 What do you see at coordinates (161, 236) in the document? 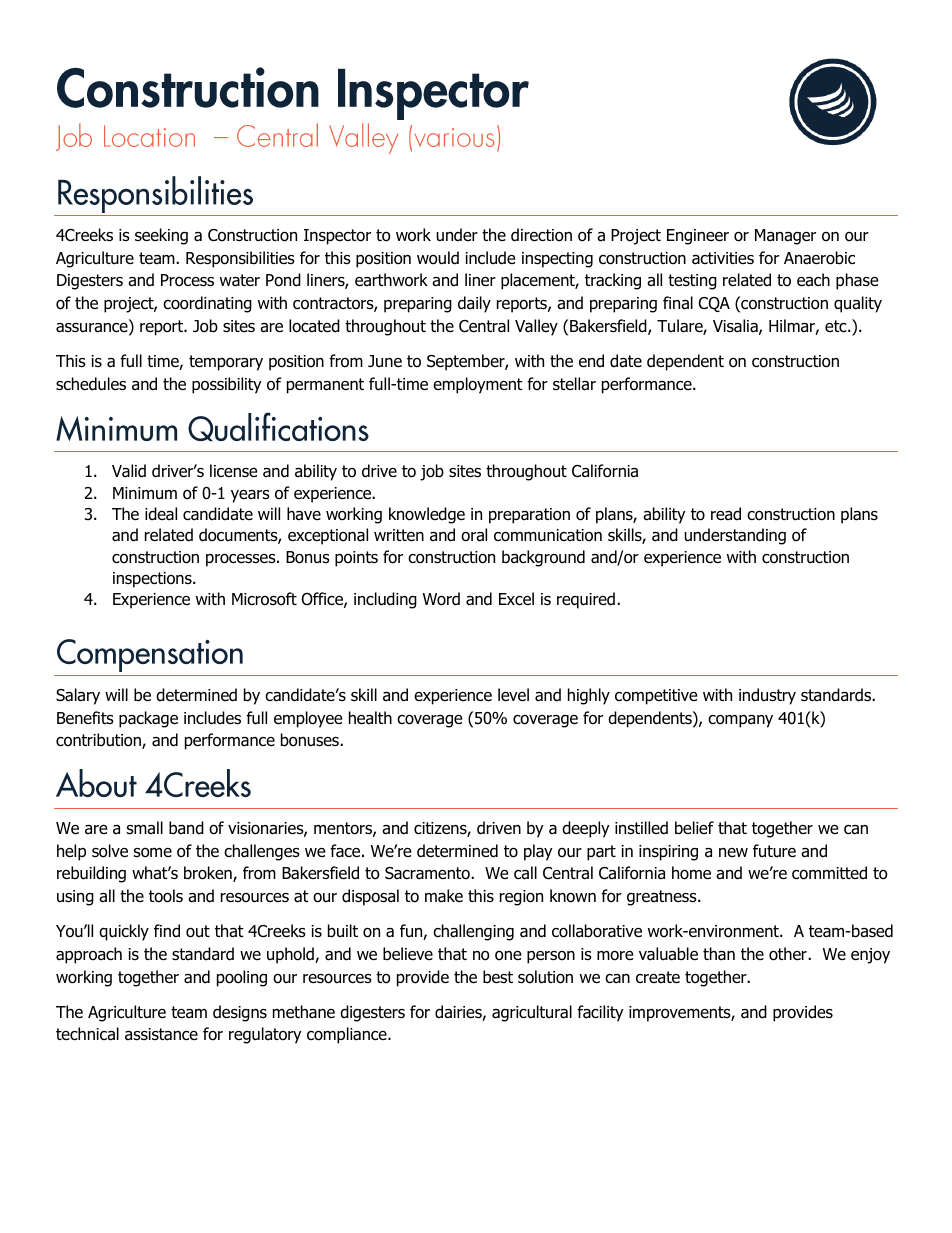
I see `seeking` at bounding box center [161, 236].
